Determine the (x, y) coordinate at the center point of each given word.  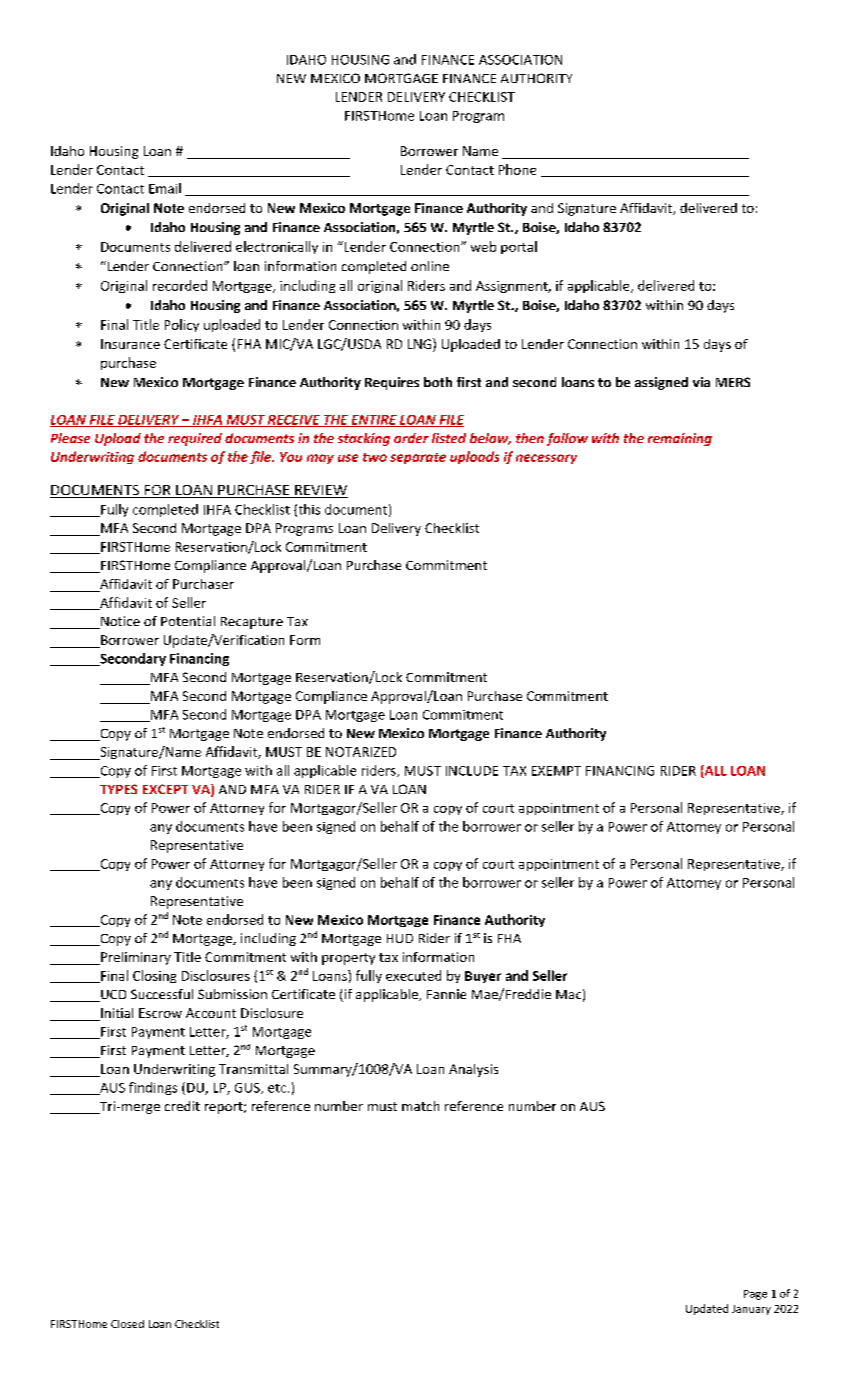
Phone (517, 169)
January (751, 1310)
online (430, 266)
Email (165, 188)
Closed (127, 1324)
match (420, 1106)
